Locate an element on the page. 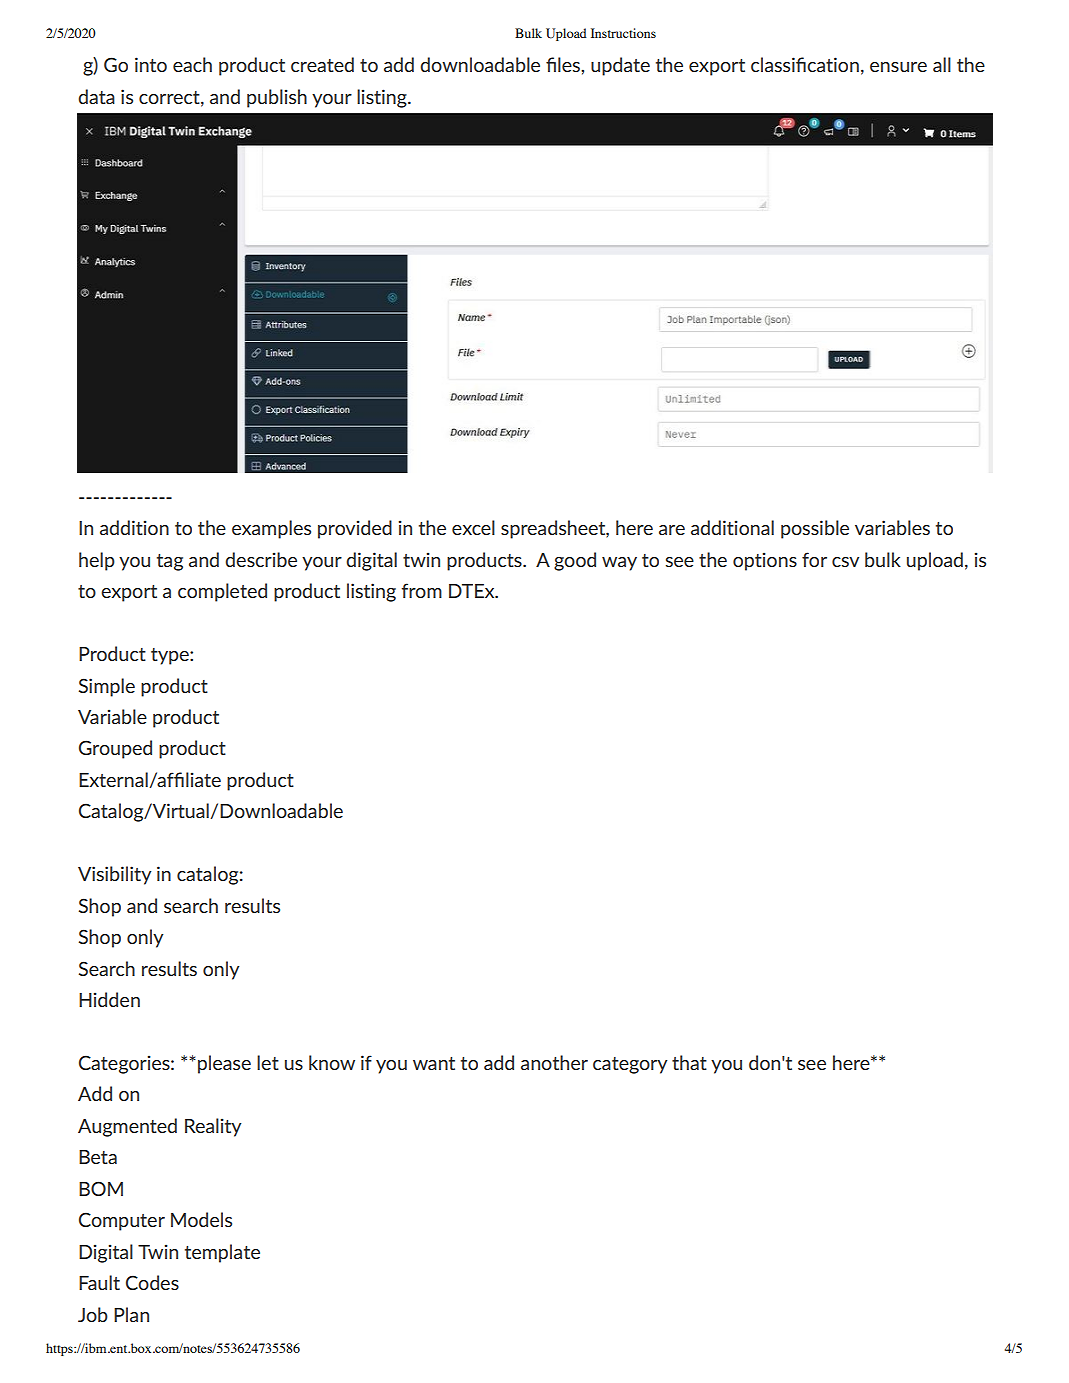  each is located at coordinates (192, 64).
